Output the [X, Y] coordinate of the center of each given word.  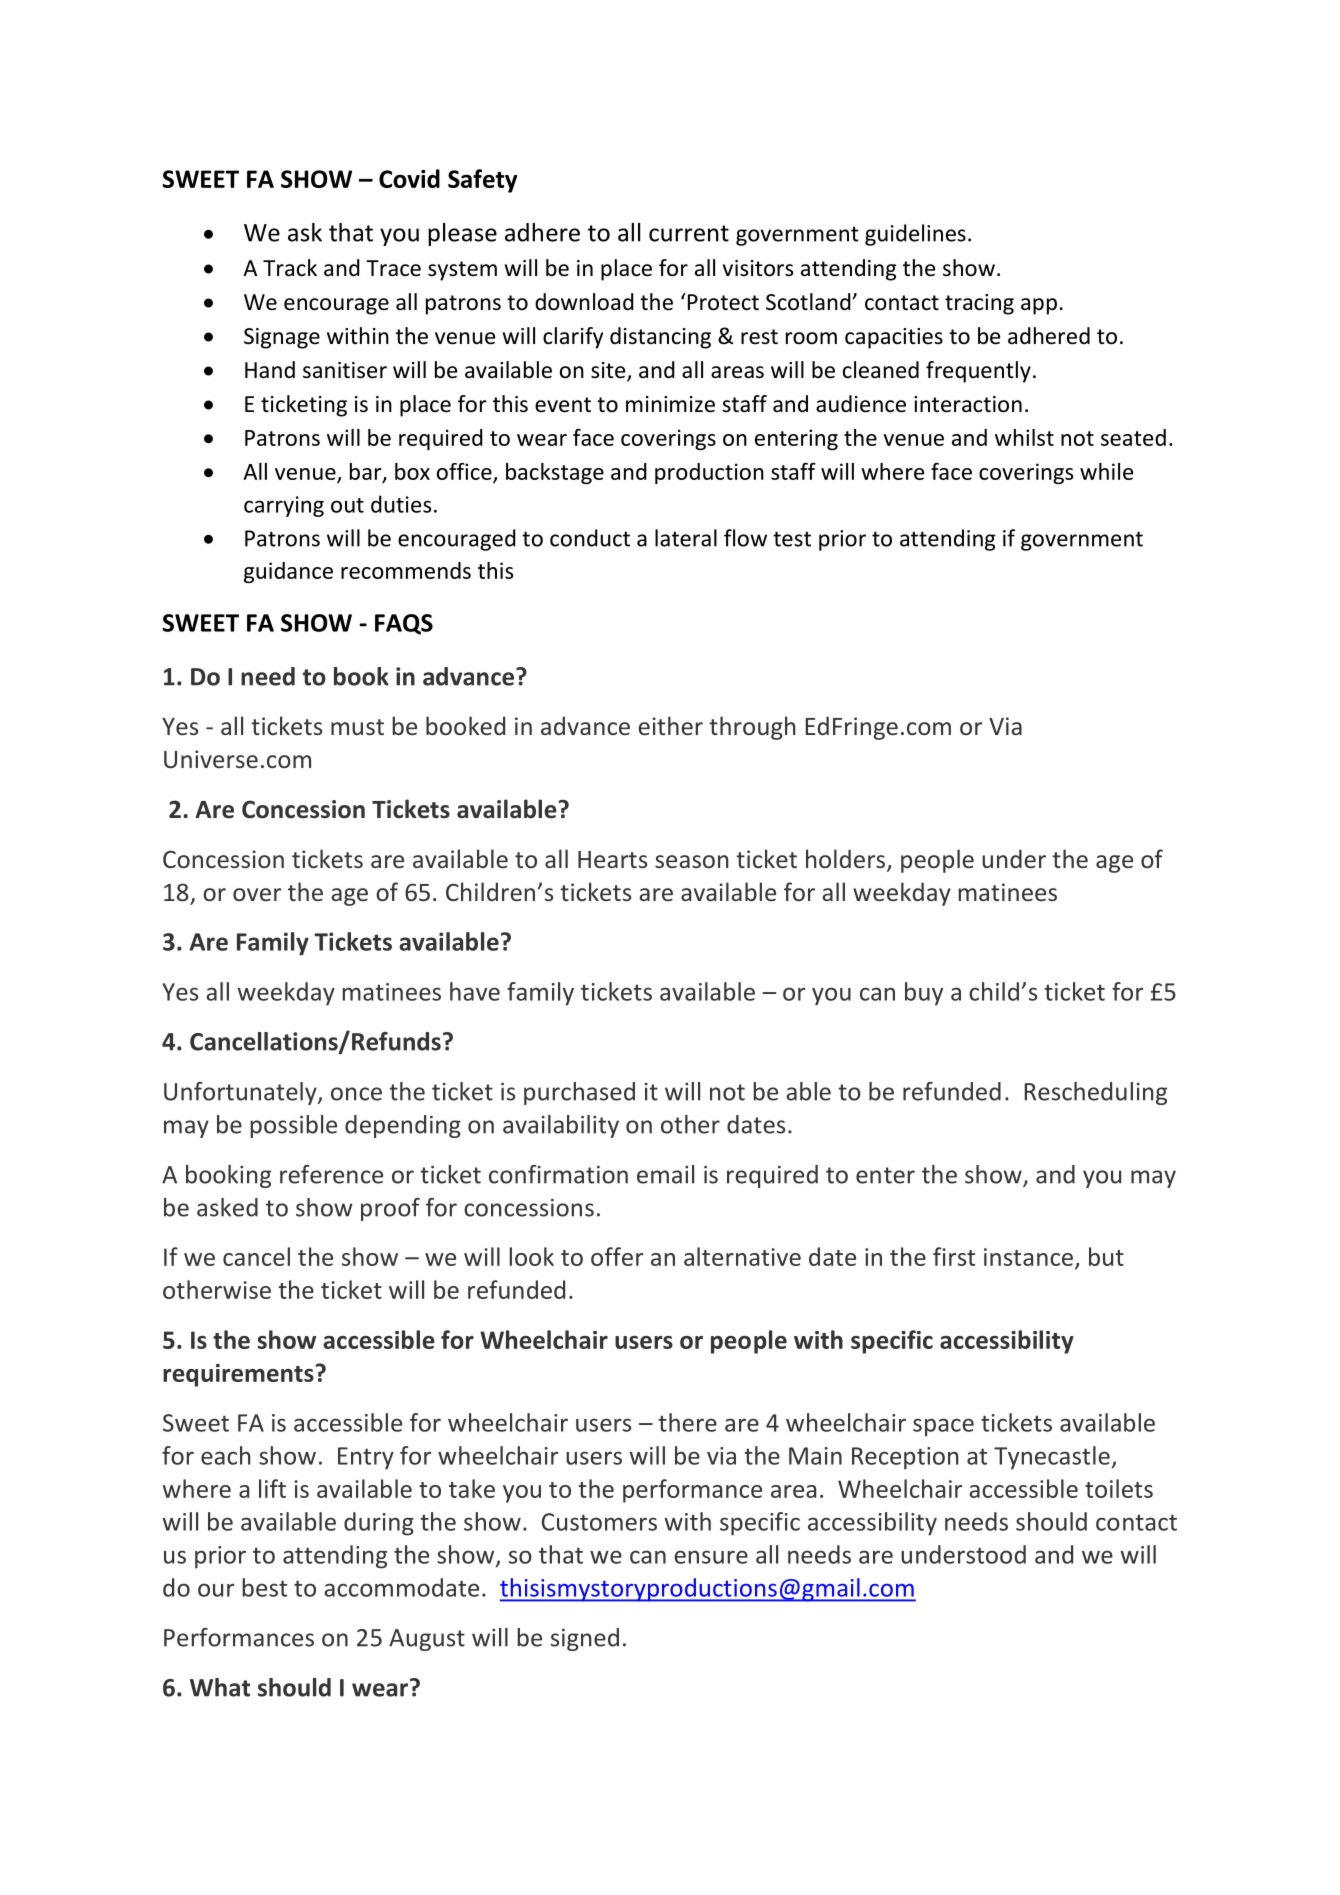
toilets [1119, 1488]
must [357, 727]
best [265, 1587]
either [670, 725]
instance [1028, 1257]
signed [585, 1639]
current [689, 233]
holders [847, 860]
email [665, 1174]
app [1039, 306]
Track [290, 268]
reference [331, 1174]
